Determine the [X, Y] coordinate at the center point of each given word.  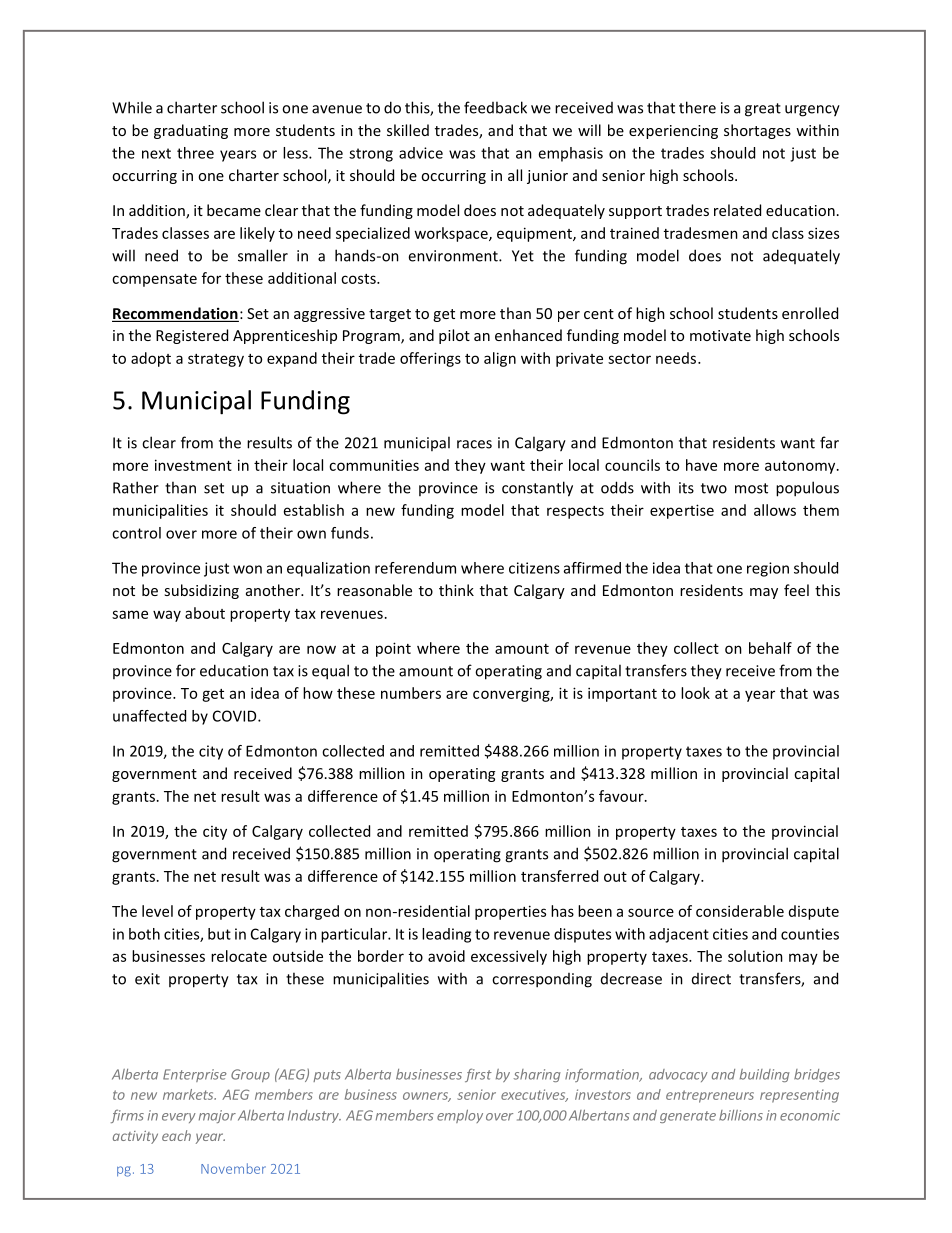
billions [741, 1115]
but [219, 934]
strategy [216, 360]
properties [510, 912]
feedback [495, 107]
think [456, 590]
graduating [191, 131]
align [500, 359]
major [217, 1116]
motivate [720, 335]
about [205, 613]
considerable [740, 911]
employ [460, 1116]
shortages [757, 131]
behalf [770, 648]
